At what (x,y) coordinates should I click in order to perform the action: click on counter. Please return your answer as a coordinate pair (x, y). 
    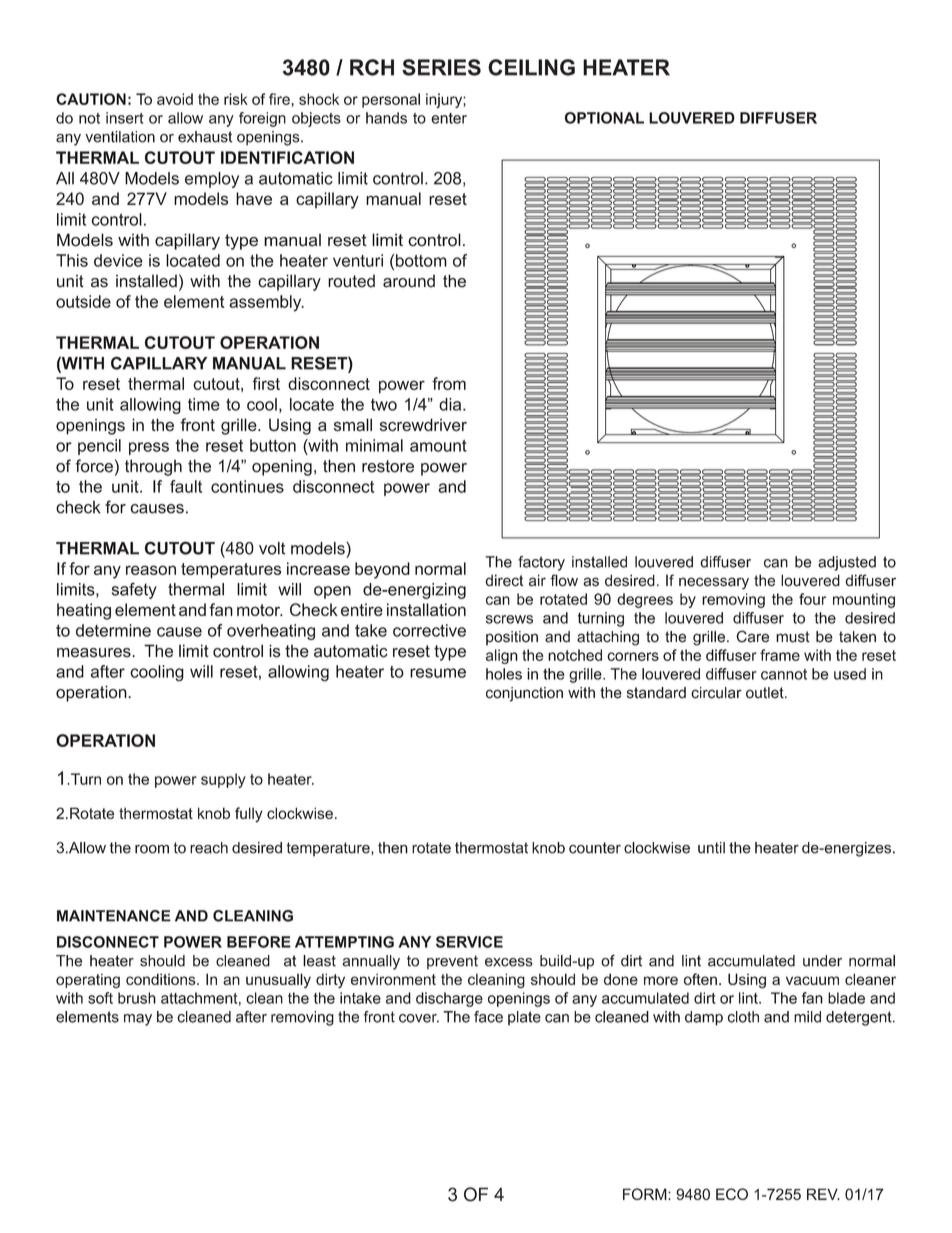
    Looking at the image, I should click on (595, 848).
